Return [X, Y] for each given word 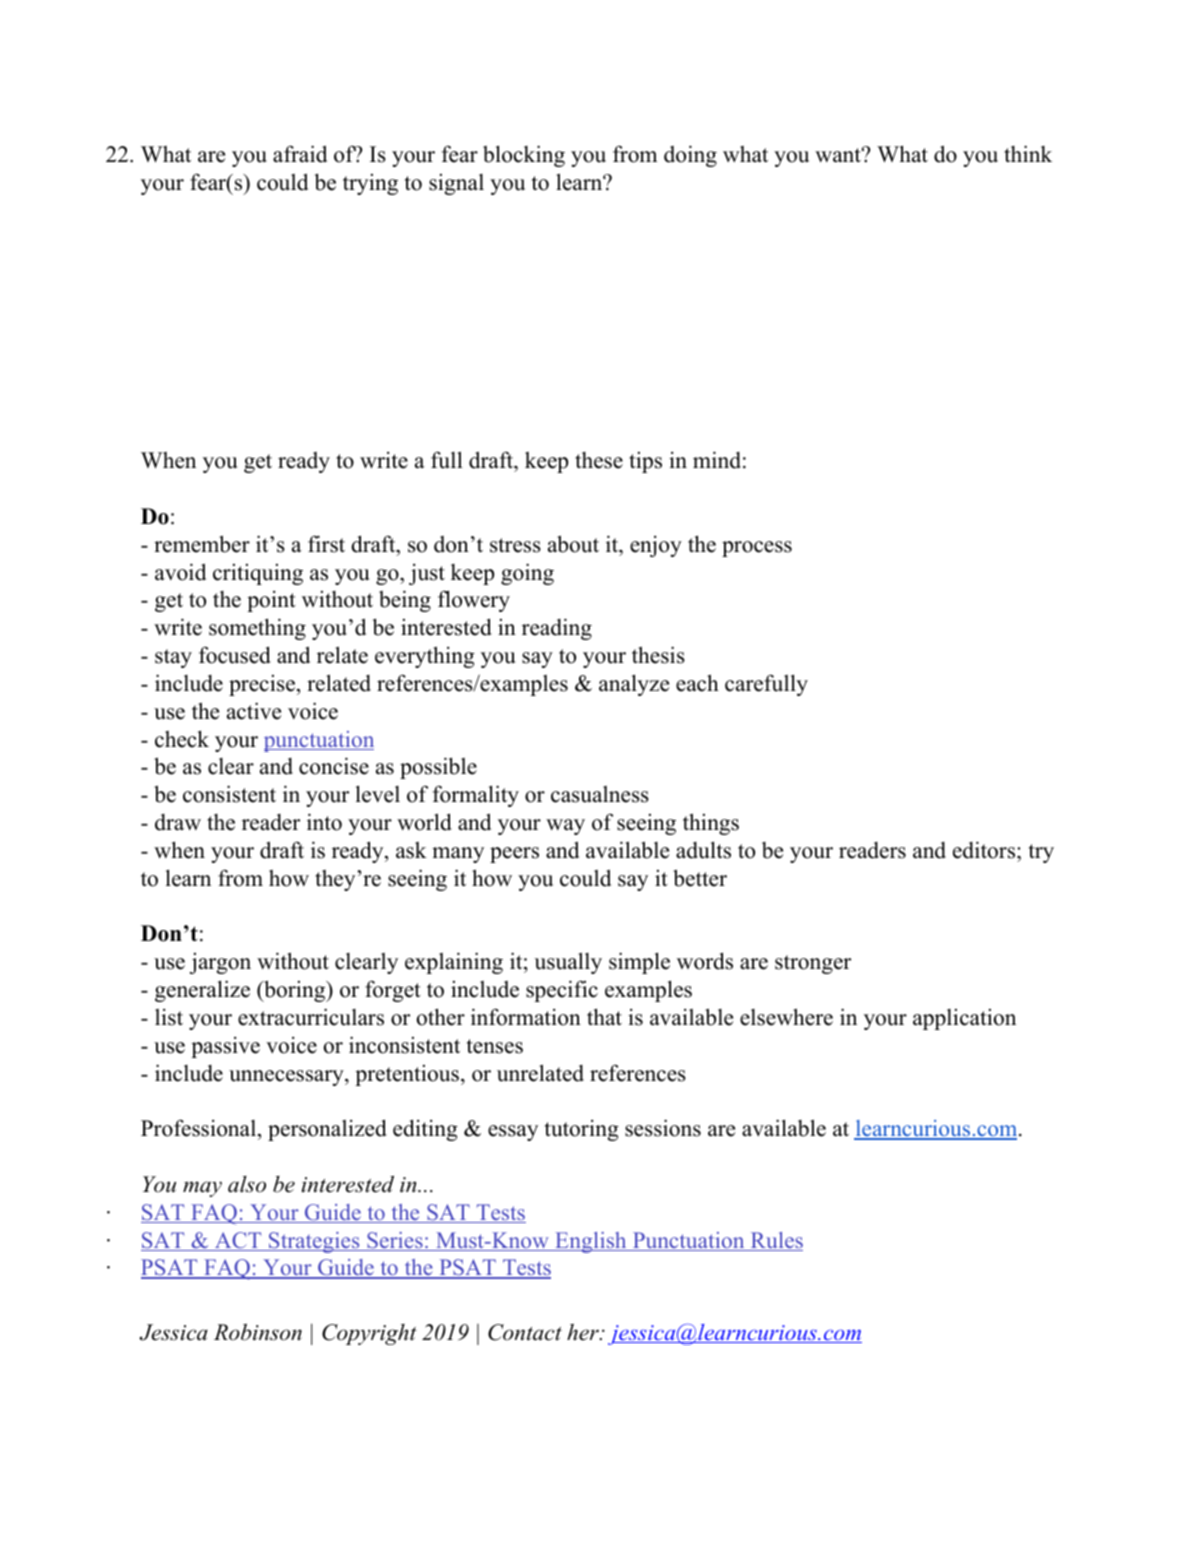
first [326, 544]
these [599, 460]
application [964, 1019]
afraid [300, 154]
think [1028, 153]
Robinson [258, 1332]
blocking [524, 156]
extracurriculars [311, 1017]
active [254, 711]
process [757, 549]
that [604, 1016]
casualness [600, 794]
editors [984, 850]
